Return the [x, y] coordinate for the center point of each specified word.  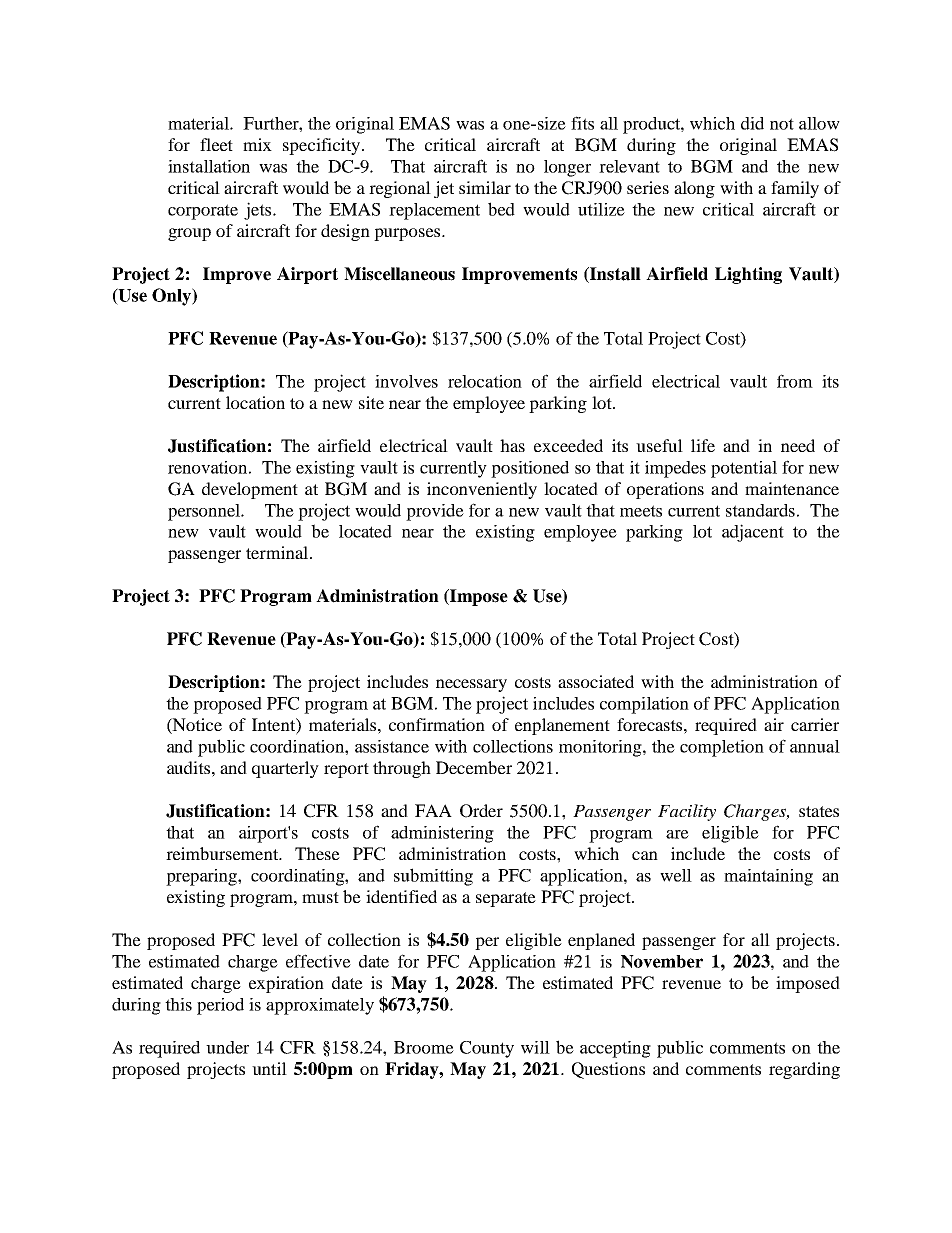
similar [485, 187]
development [250, 490]
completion [722, 748]
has [512, 445]
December [474, 767]
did [752, 123]
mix [257, 144]
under [227, 1047]
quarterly [285, 769]
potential [744, 469]
